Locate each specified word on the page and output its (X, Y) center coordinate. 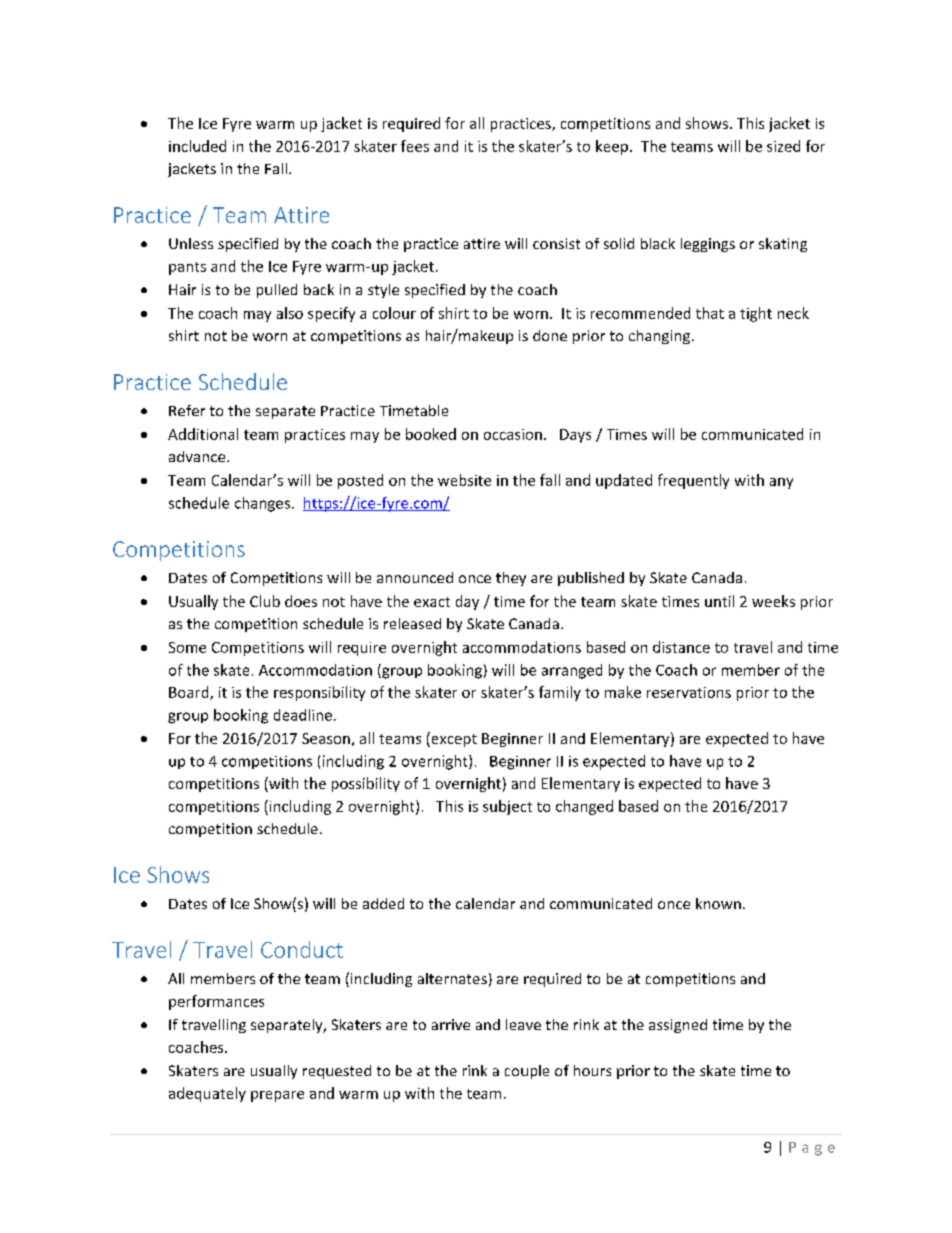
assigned (678, 1026)
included (197, 146)
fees (415, 146)
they (511, 579)
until (719, 601)
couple (527, 1072)
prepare (277, 1096)
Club (265, 601)
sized (783, 146)
